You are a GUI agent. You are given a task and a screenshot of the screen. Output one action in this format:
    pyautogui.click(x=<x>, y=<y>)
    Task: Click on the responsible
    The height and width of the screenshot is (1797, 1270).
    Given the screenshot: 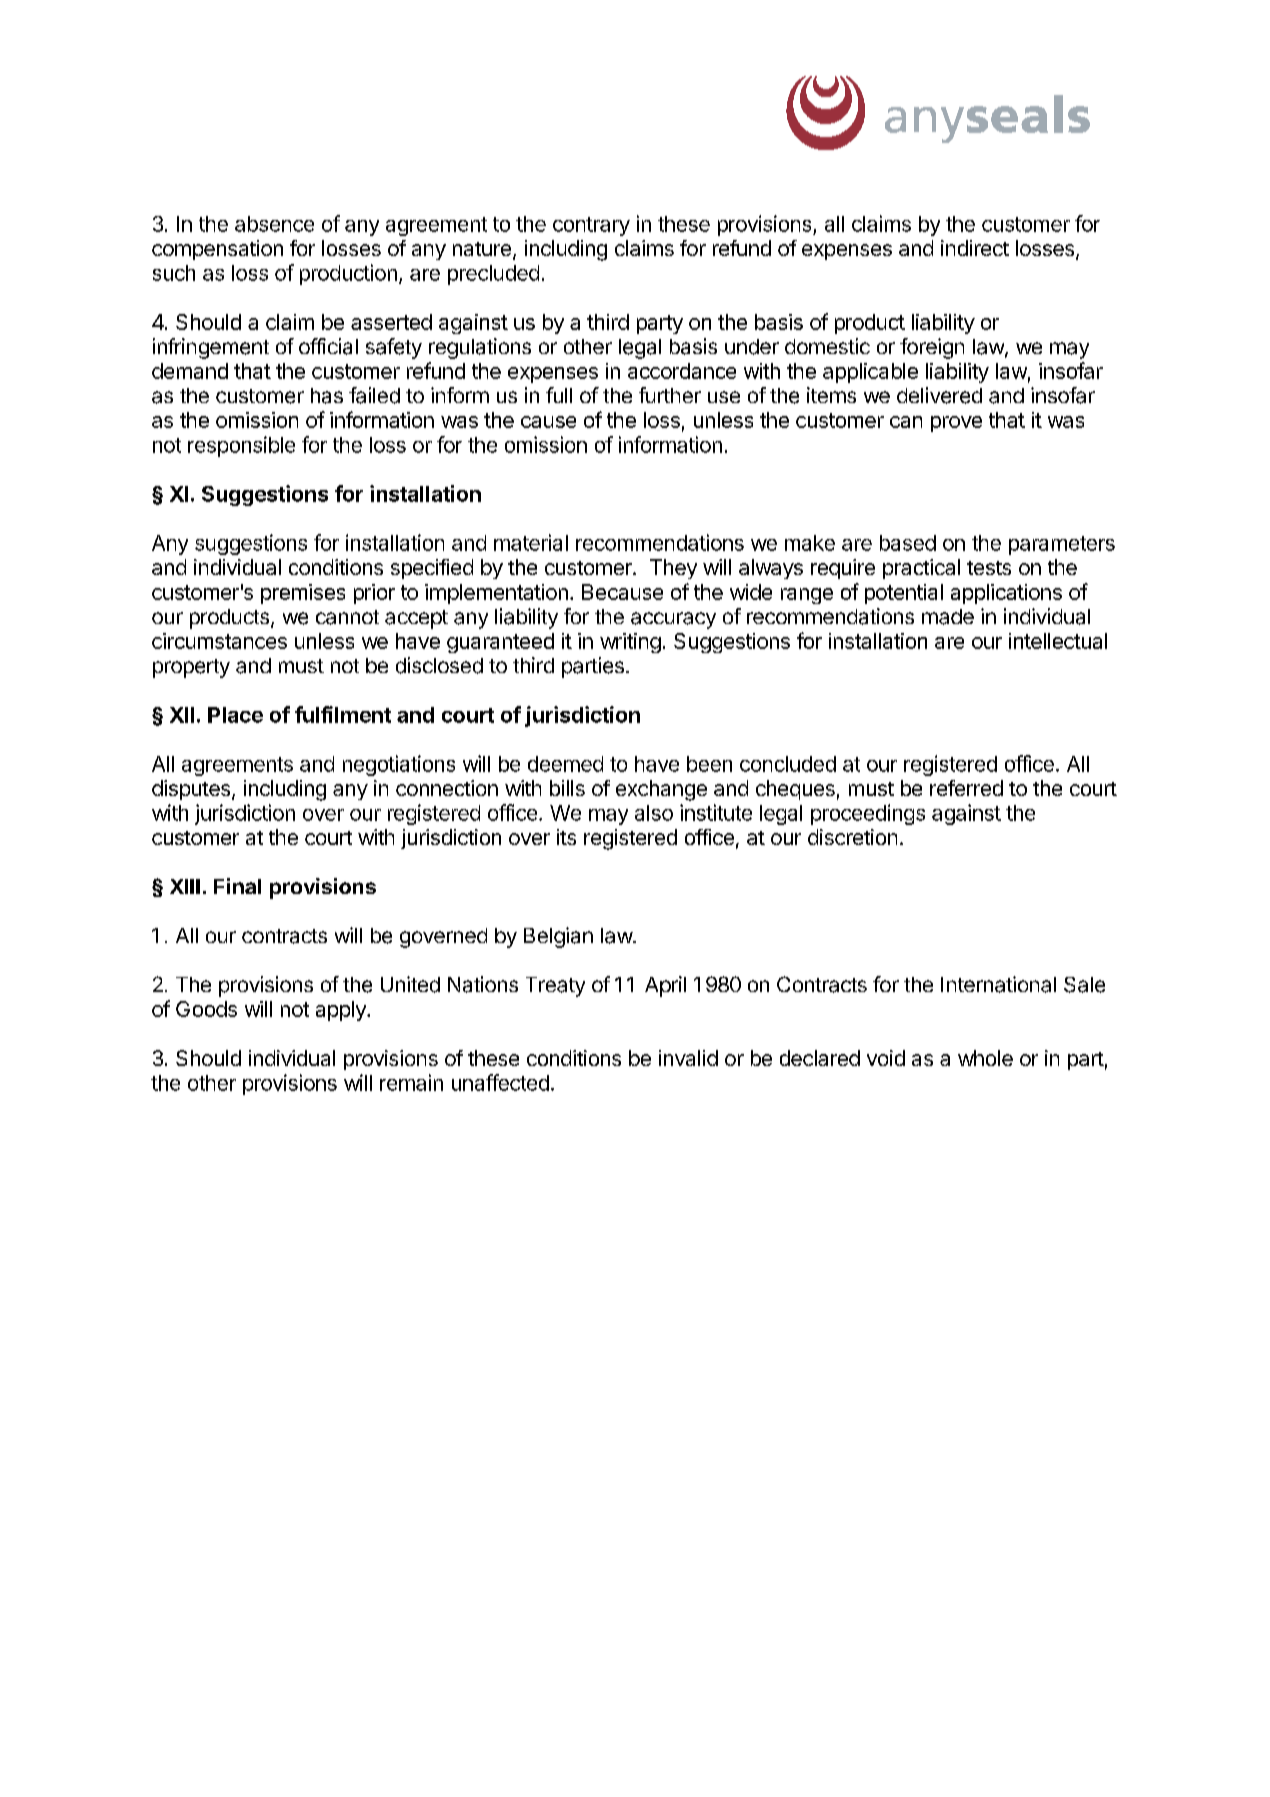 What is the action you would take?
    pyautogui.click(x=241, y=446)
